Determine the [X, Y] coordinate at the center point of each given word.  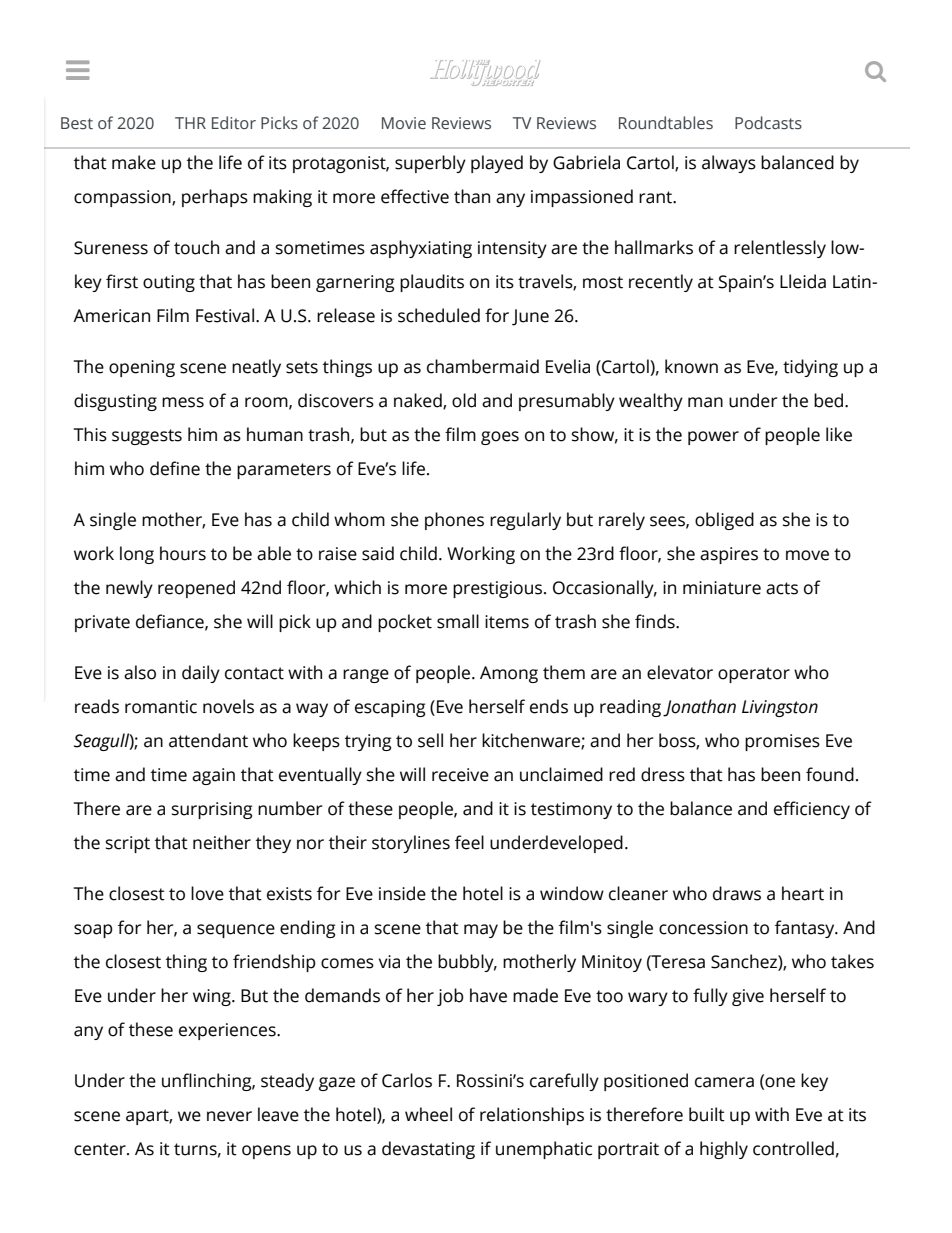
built [707, 1114]
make [134, 162]
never [229, 1116]
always [729, 164]
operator [754, 675]
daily [201, 674]
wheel [428, 1114]
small [458, 621]
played [497, 164]
